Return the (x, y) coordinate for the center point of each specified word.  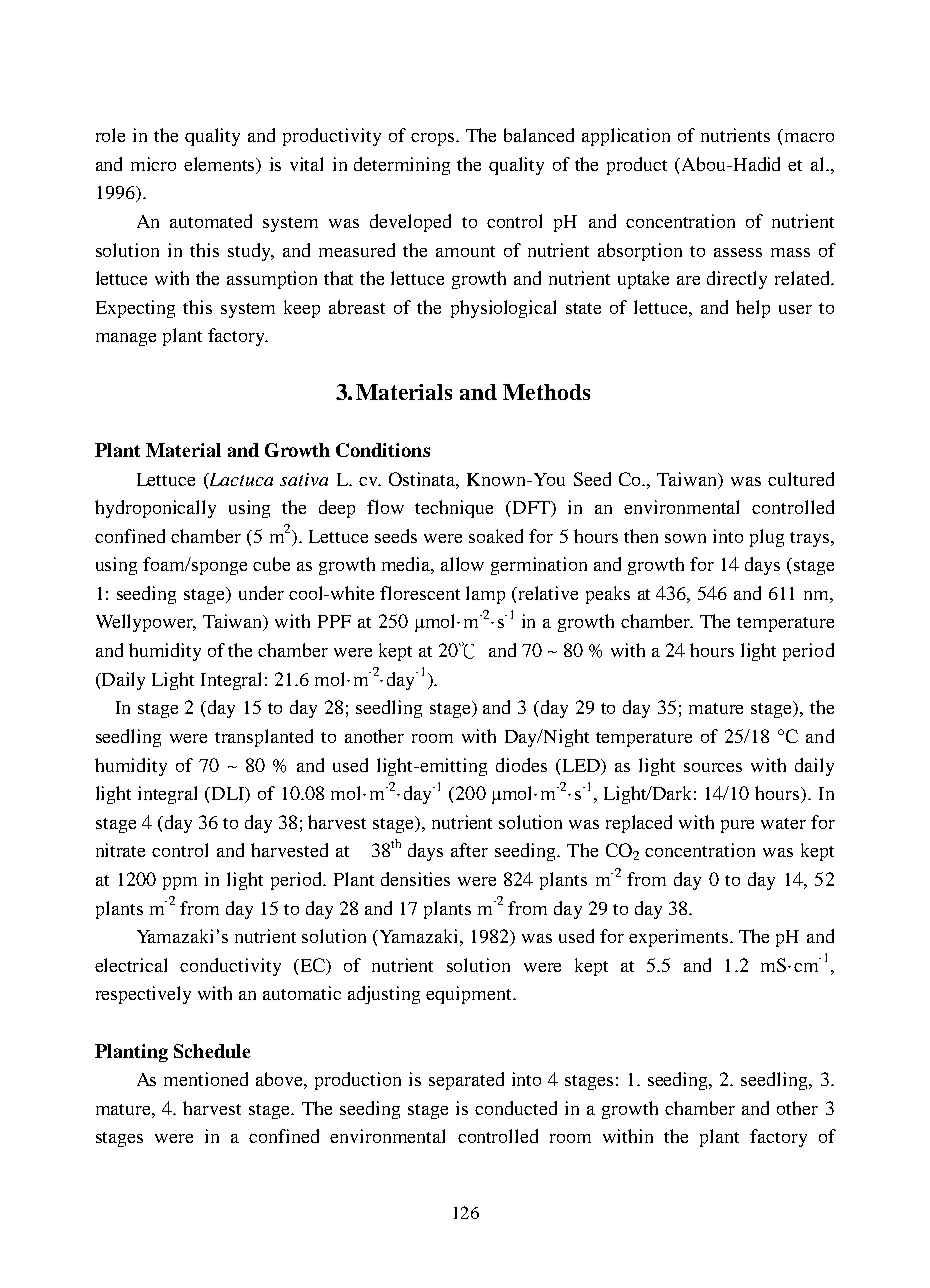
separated (466, 1081)
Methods (546, 392)
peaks (608, 595)
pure (737, 826)
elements (221, 165)
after (469, 850)
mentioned (206, 1079)
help (753, 309)
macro (809, 137)
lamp (485, 595)
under (261, 593)
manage (126, 339)
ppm (180, 883)
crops (434, 139)
